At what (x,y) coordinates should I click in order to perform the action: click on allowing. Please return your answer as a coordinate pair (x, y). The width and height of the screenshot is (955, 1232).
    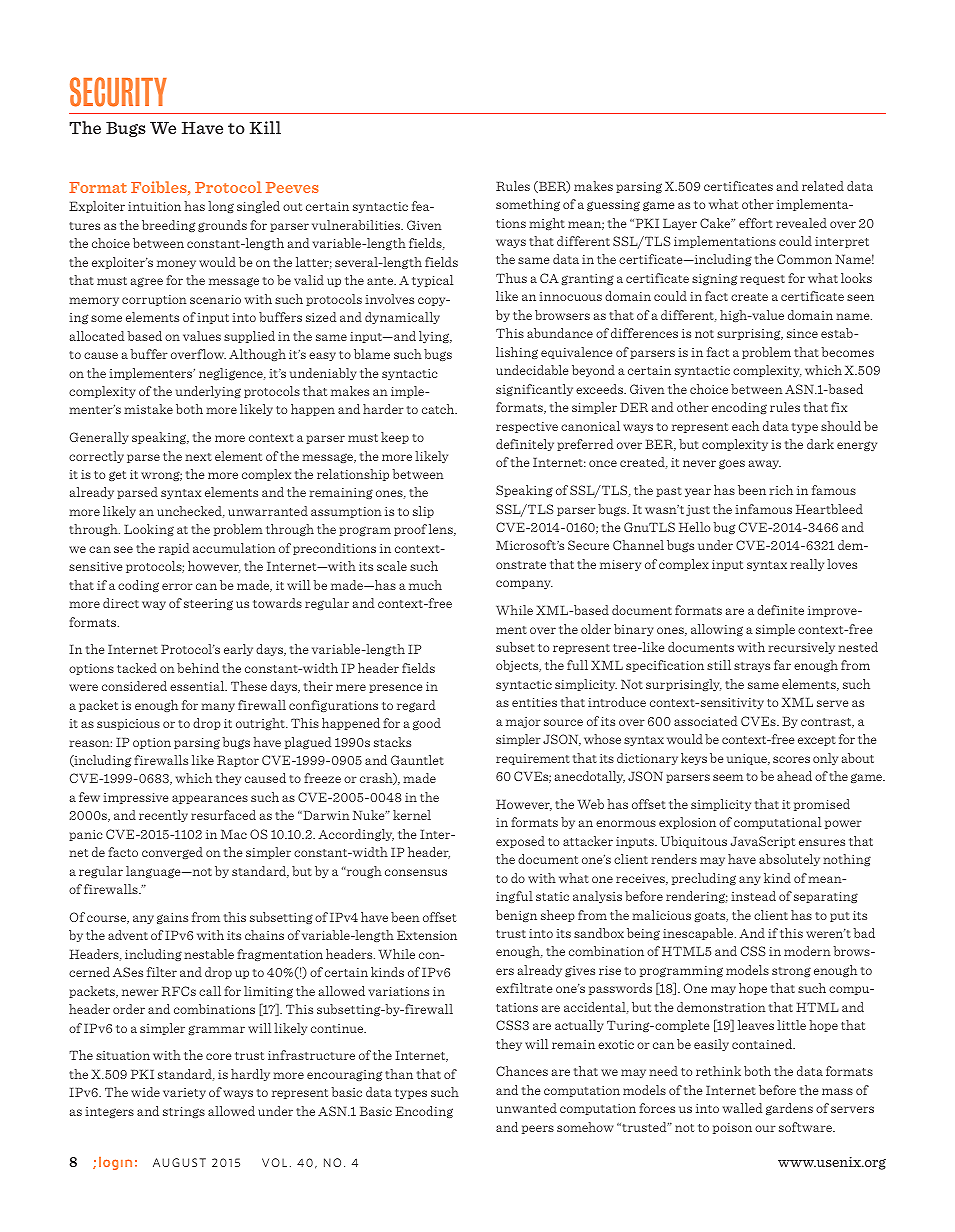
    Looking at the image, I should click on (717, 630).
